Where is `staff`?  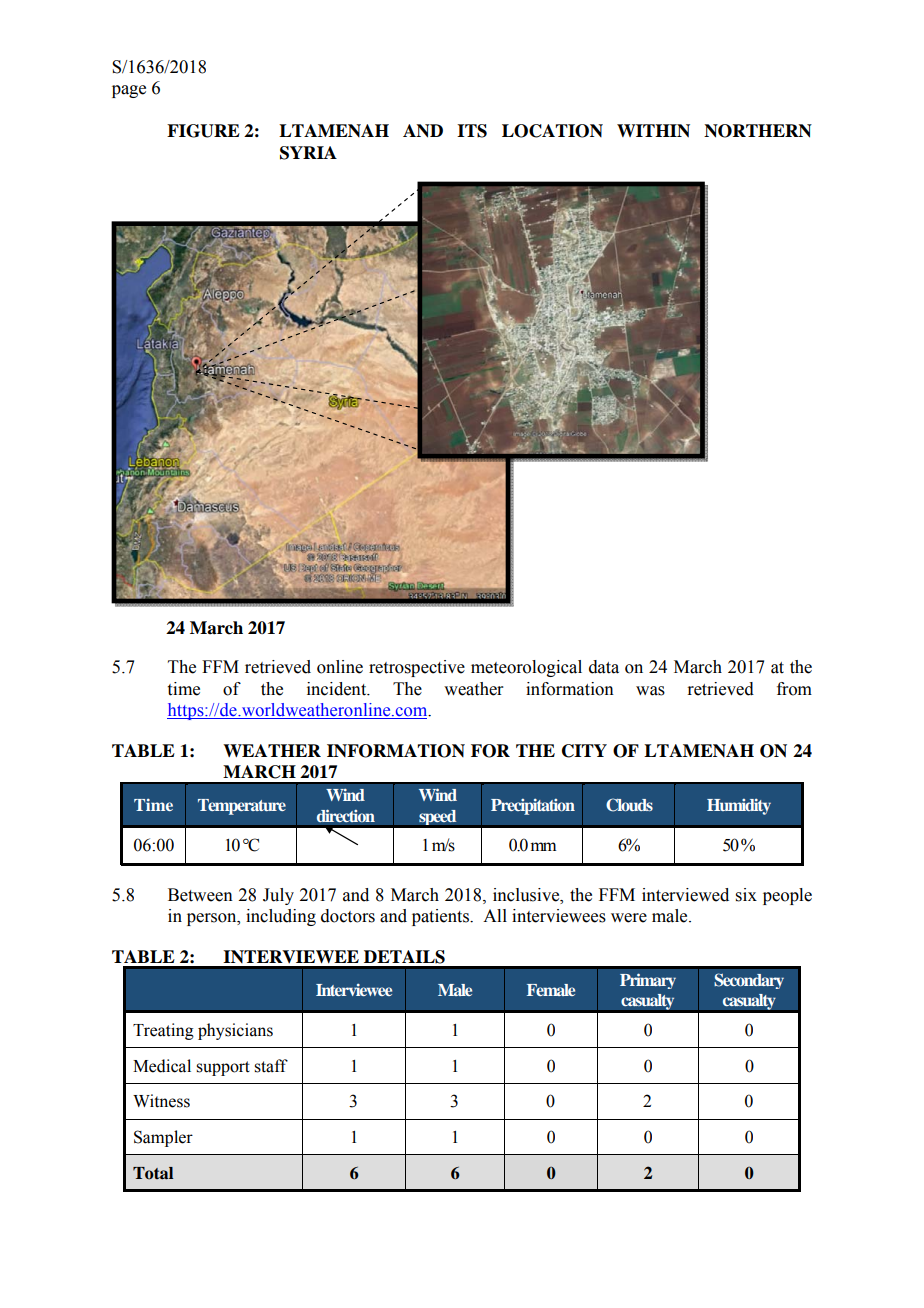
staff is located at coordinates (271, 1066).
